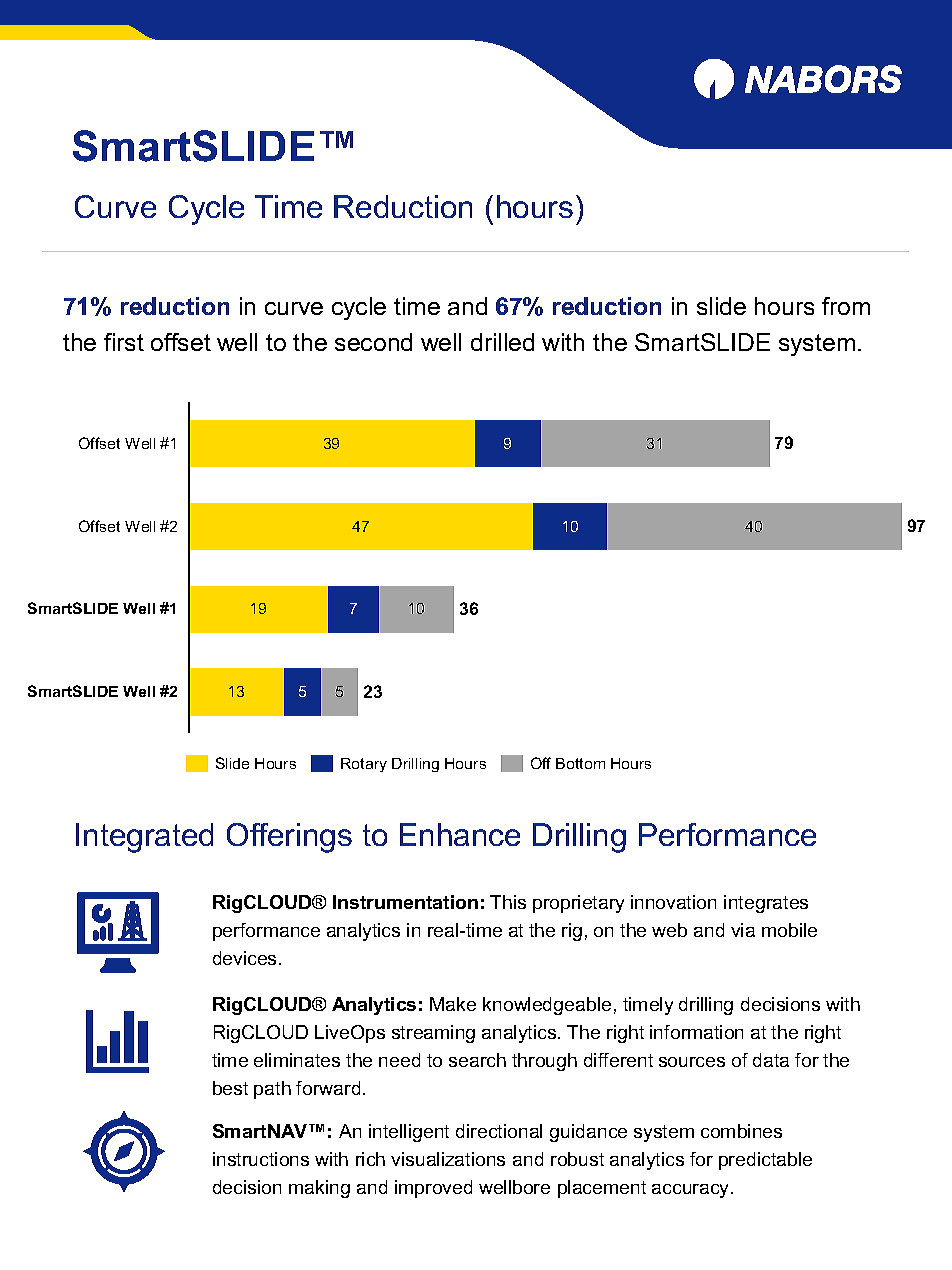 This image has width=952, height=1270. What do you see at coordinates (766, 904) in the image?
I see `integrates` at bounding box center [766, 904].
